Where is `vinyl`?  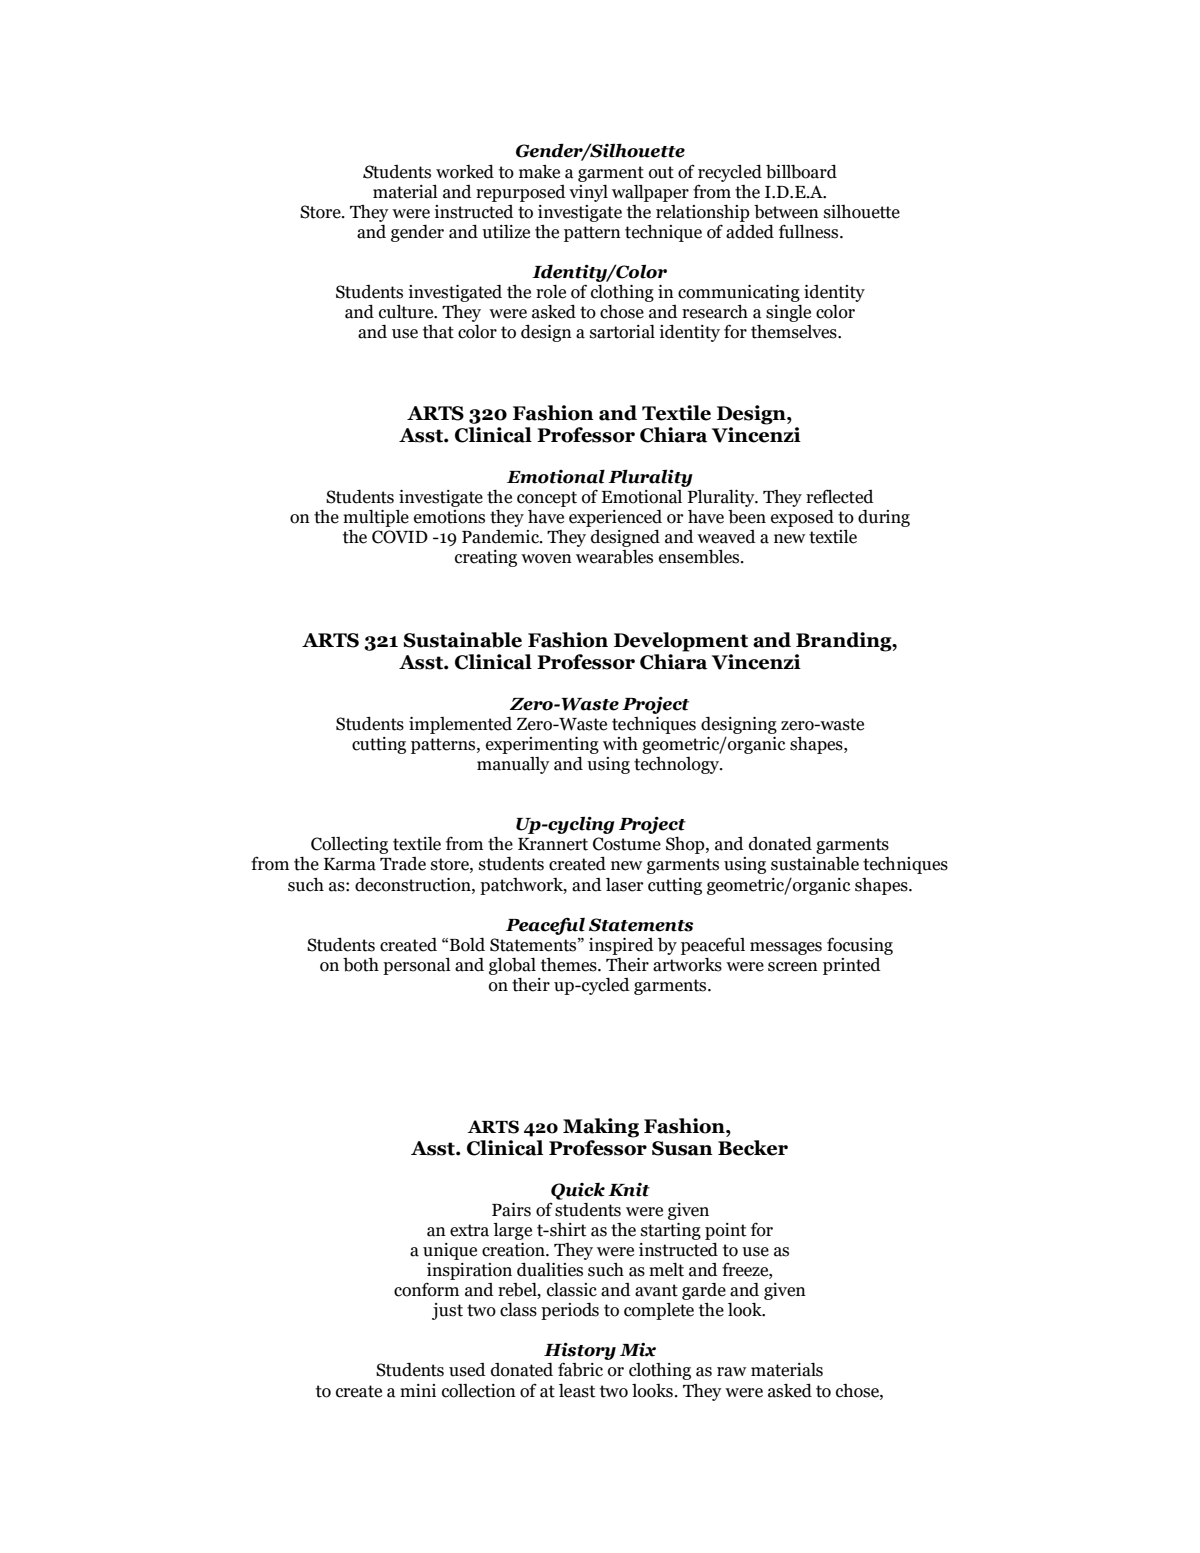
vinyl is located at coordinates (588, 193).
